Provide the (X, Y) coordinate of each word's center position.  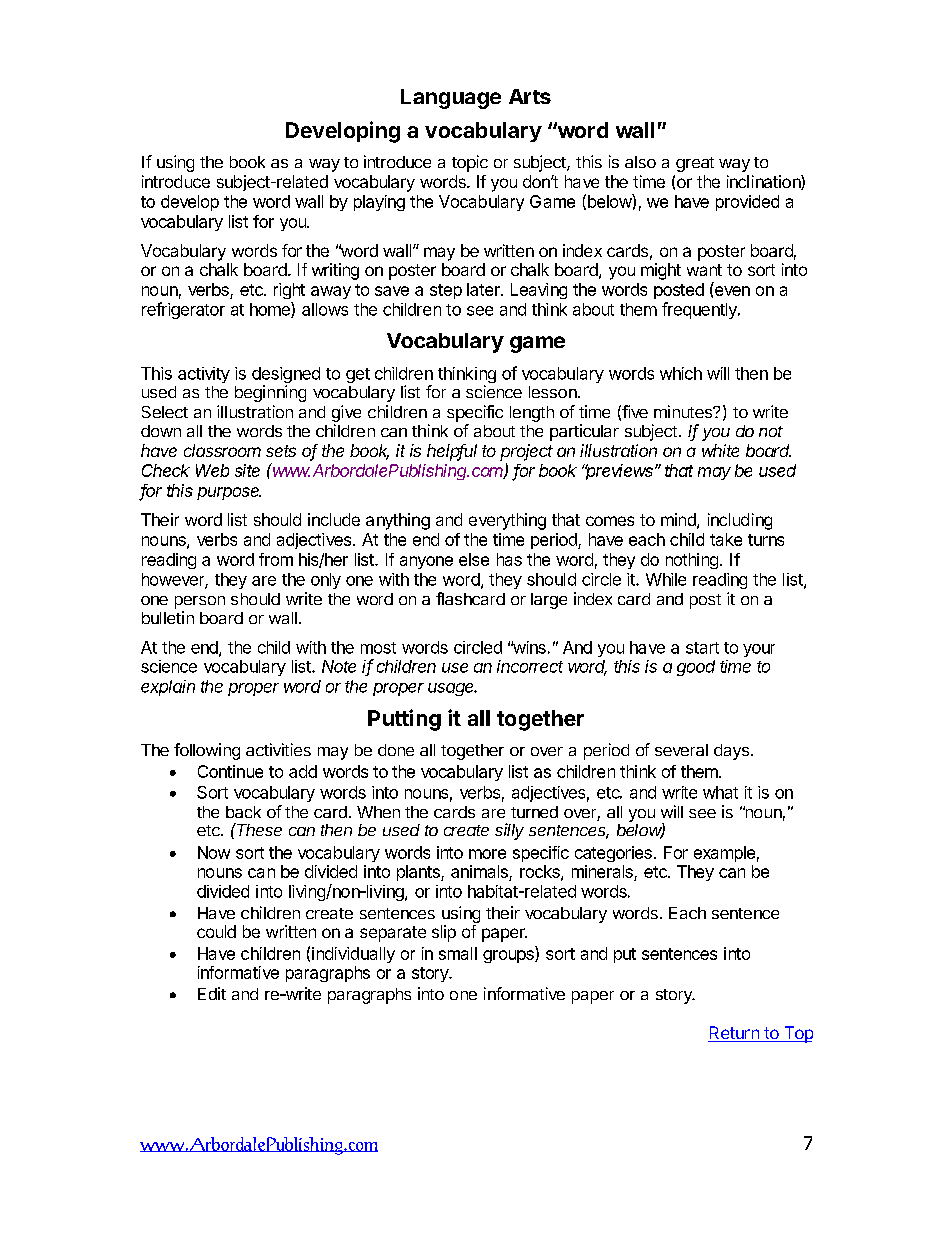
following (207, 751)
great (695, 164)
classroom (222, 450)
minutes (684, 411)
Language (451, 99)
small (458, 953)
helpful (452, 452)
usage (452, 689)
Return (734, 1034)
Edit (212, 993)
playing (379, 203)
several (681, 750)
